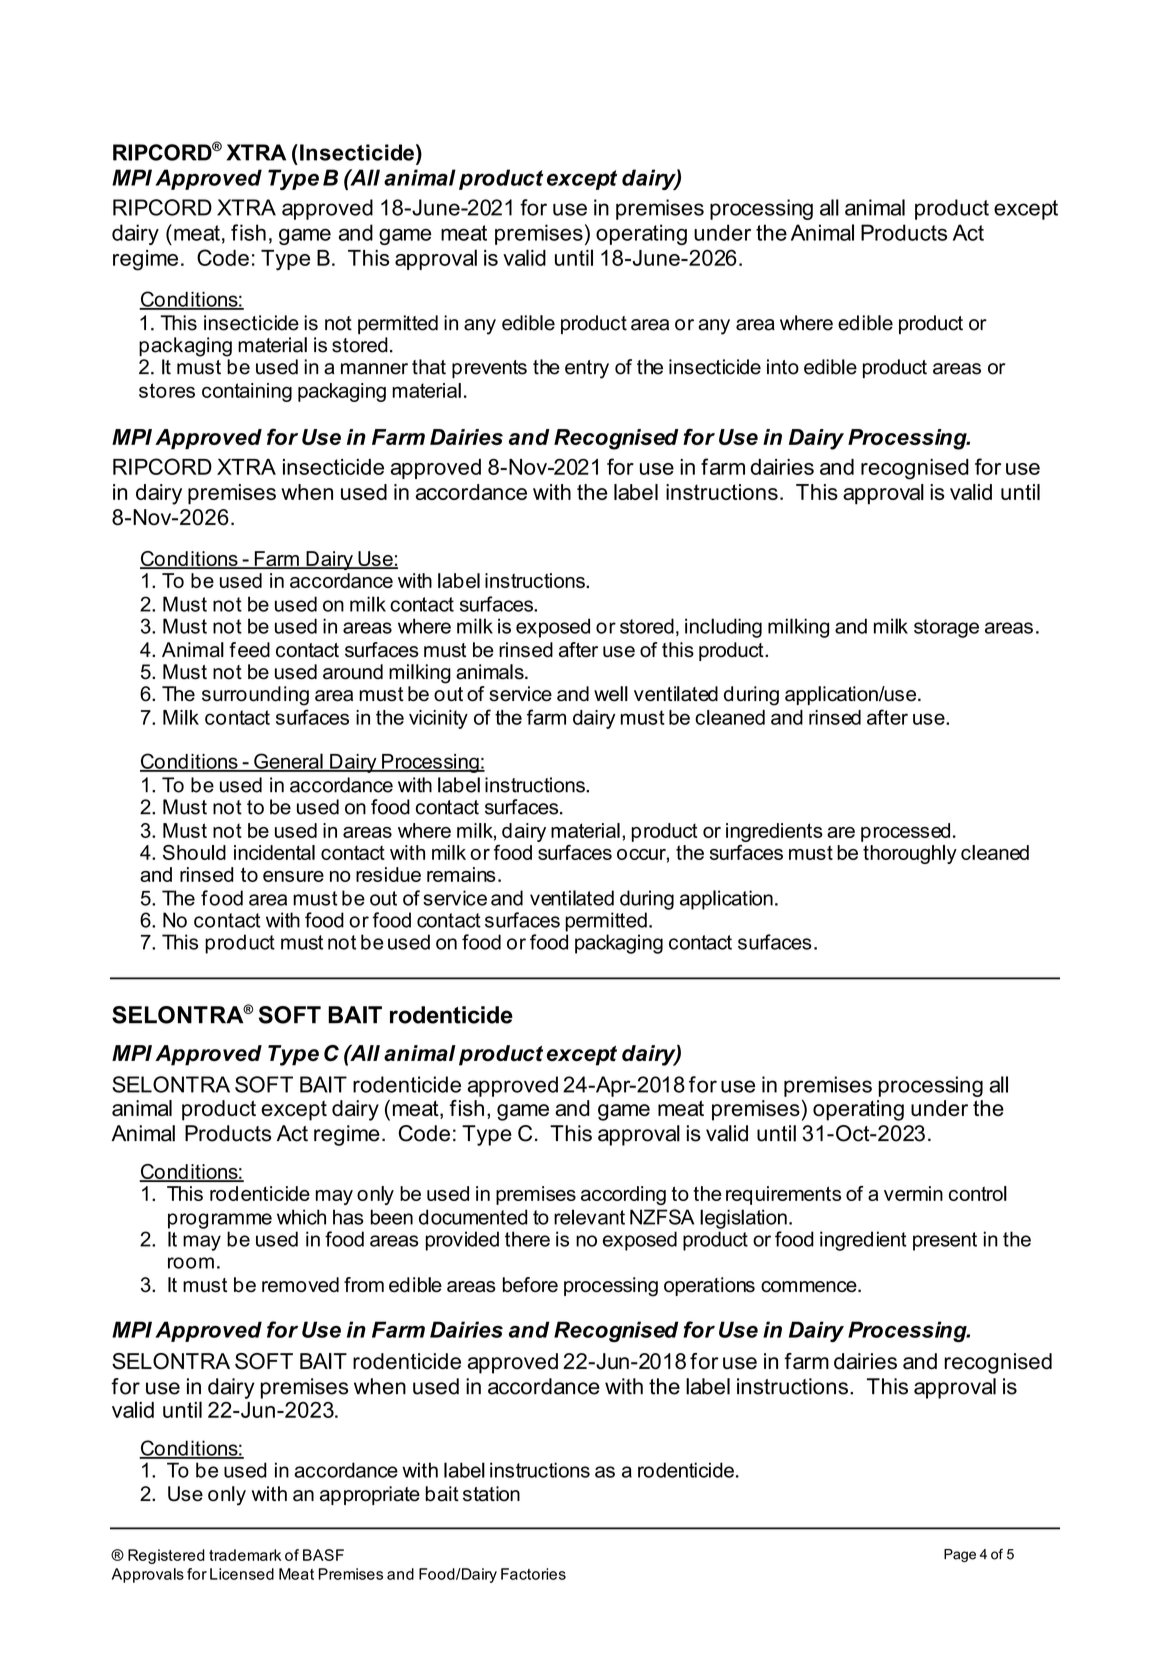 The image size is (1170, 1655). I want to click on containing, so click(247, 392).
